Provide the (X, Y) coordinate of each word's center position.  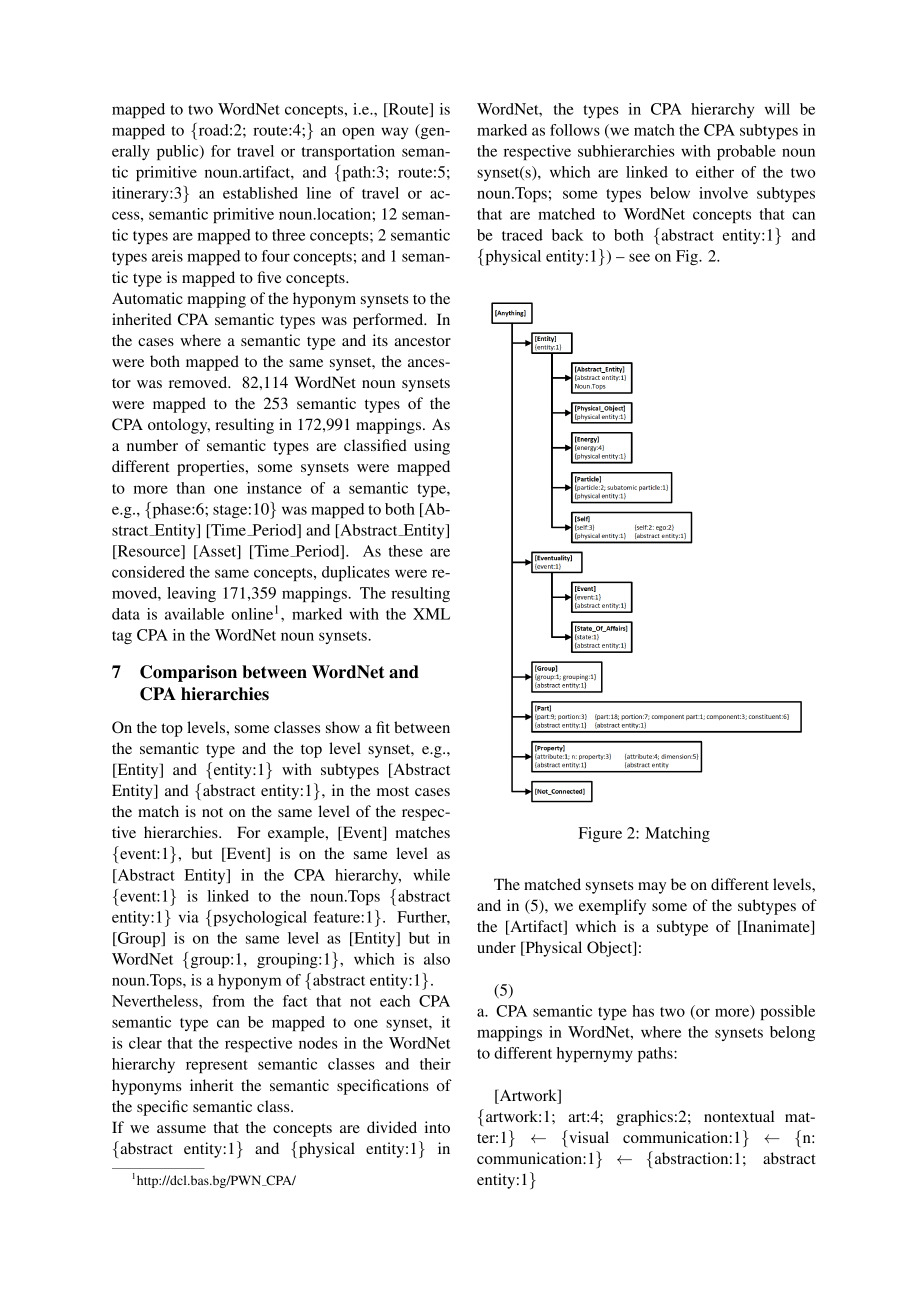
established (260, 193)
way (394, 133)
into (437, 1127)
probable (746, 152)
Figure (600, 834)
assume (181, 1129)
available (194, 614)
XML (431, 614)
